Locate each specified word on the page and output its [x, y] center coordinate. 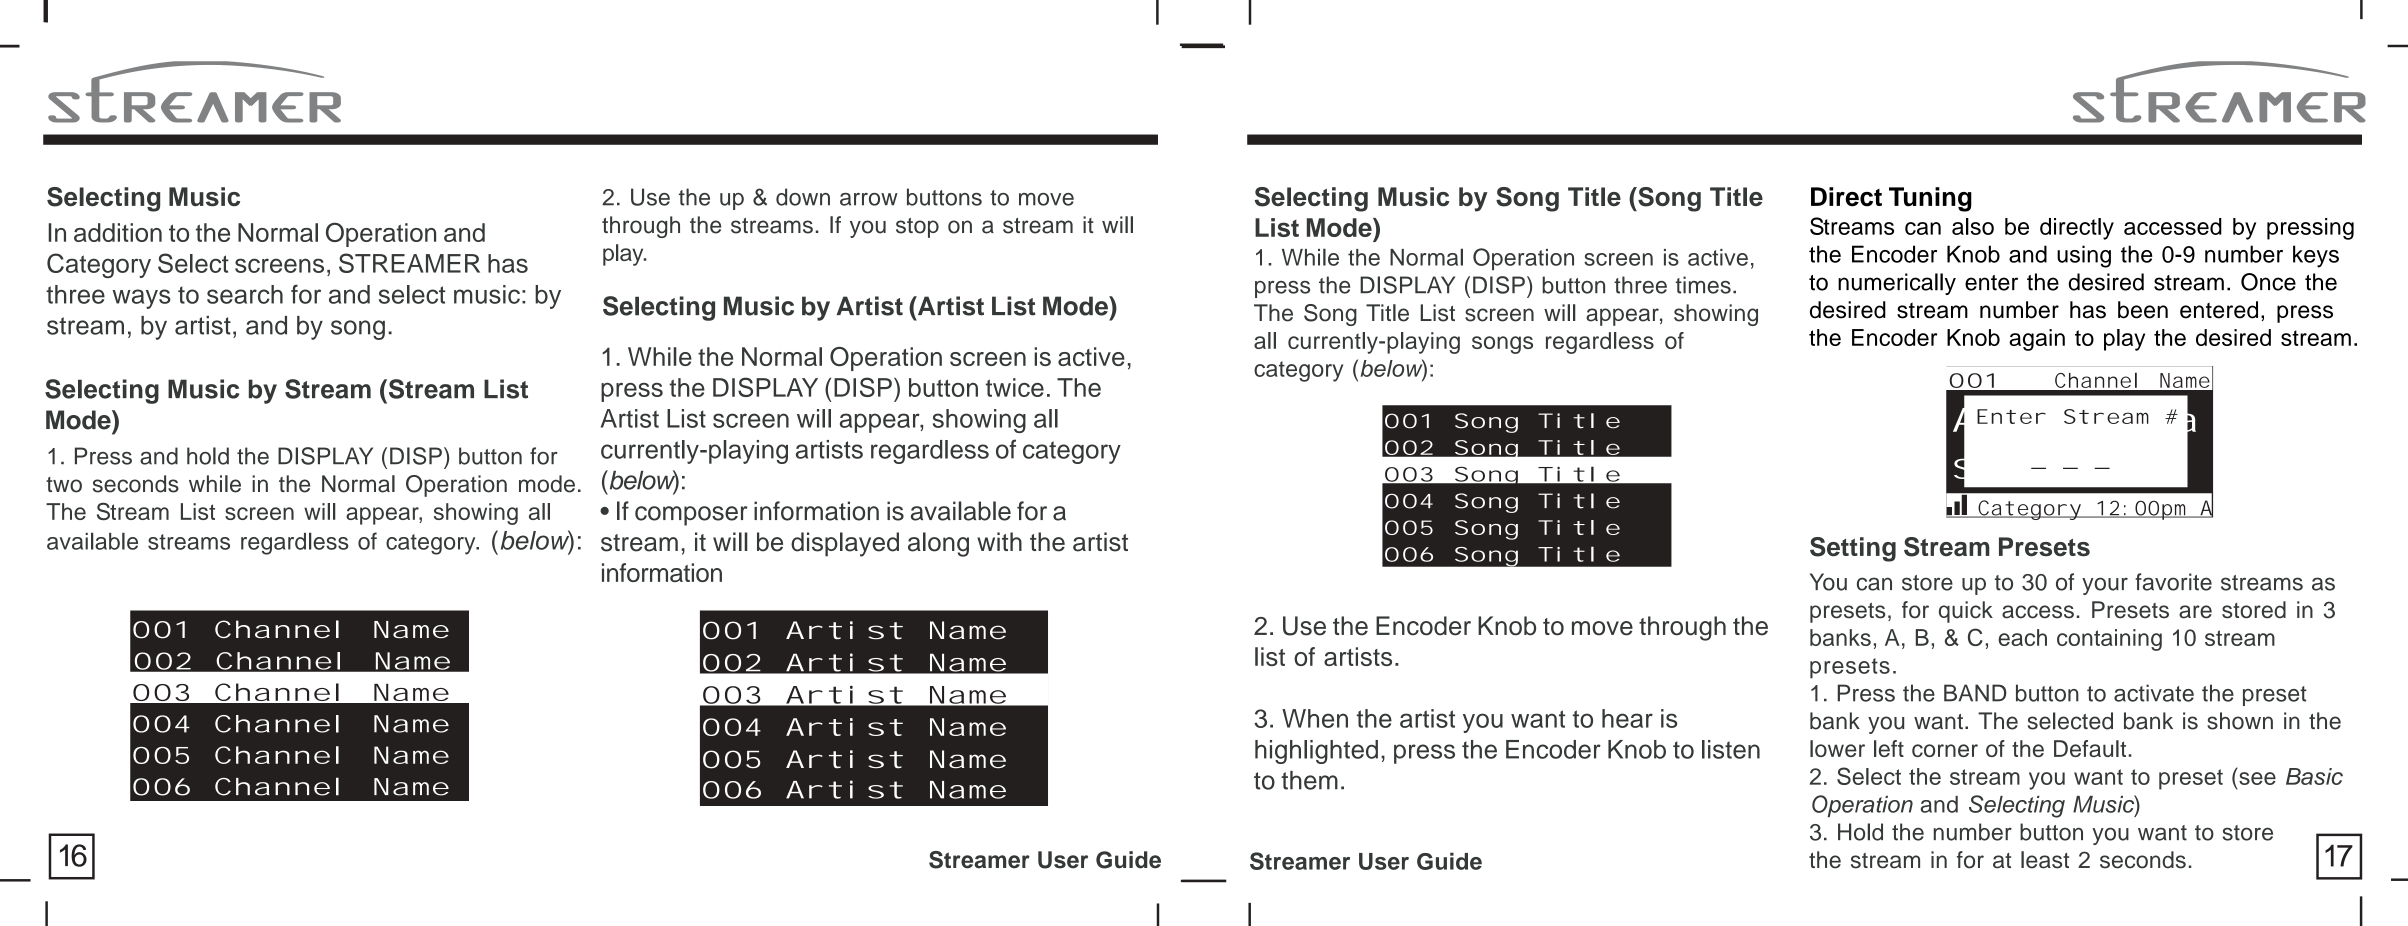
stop [917, 228]
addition [118, 232]
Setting [1853, 549]
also [1973, 226]
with [999, 541]
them [1309, 780]
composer [691, 516]
